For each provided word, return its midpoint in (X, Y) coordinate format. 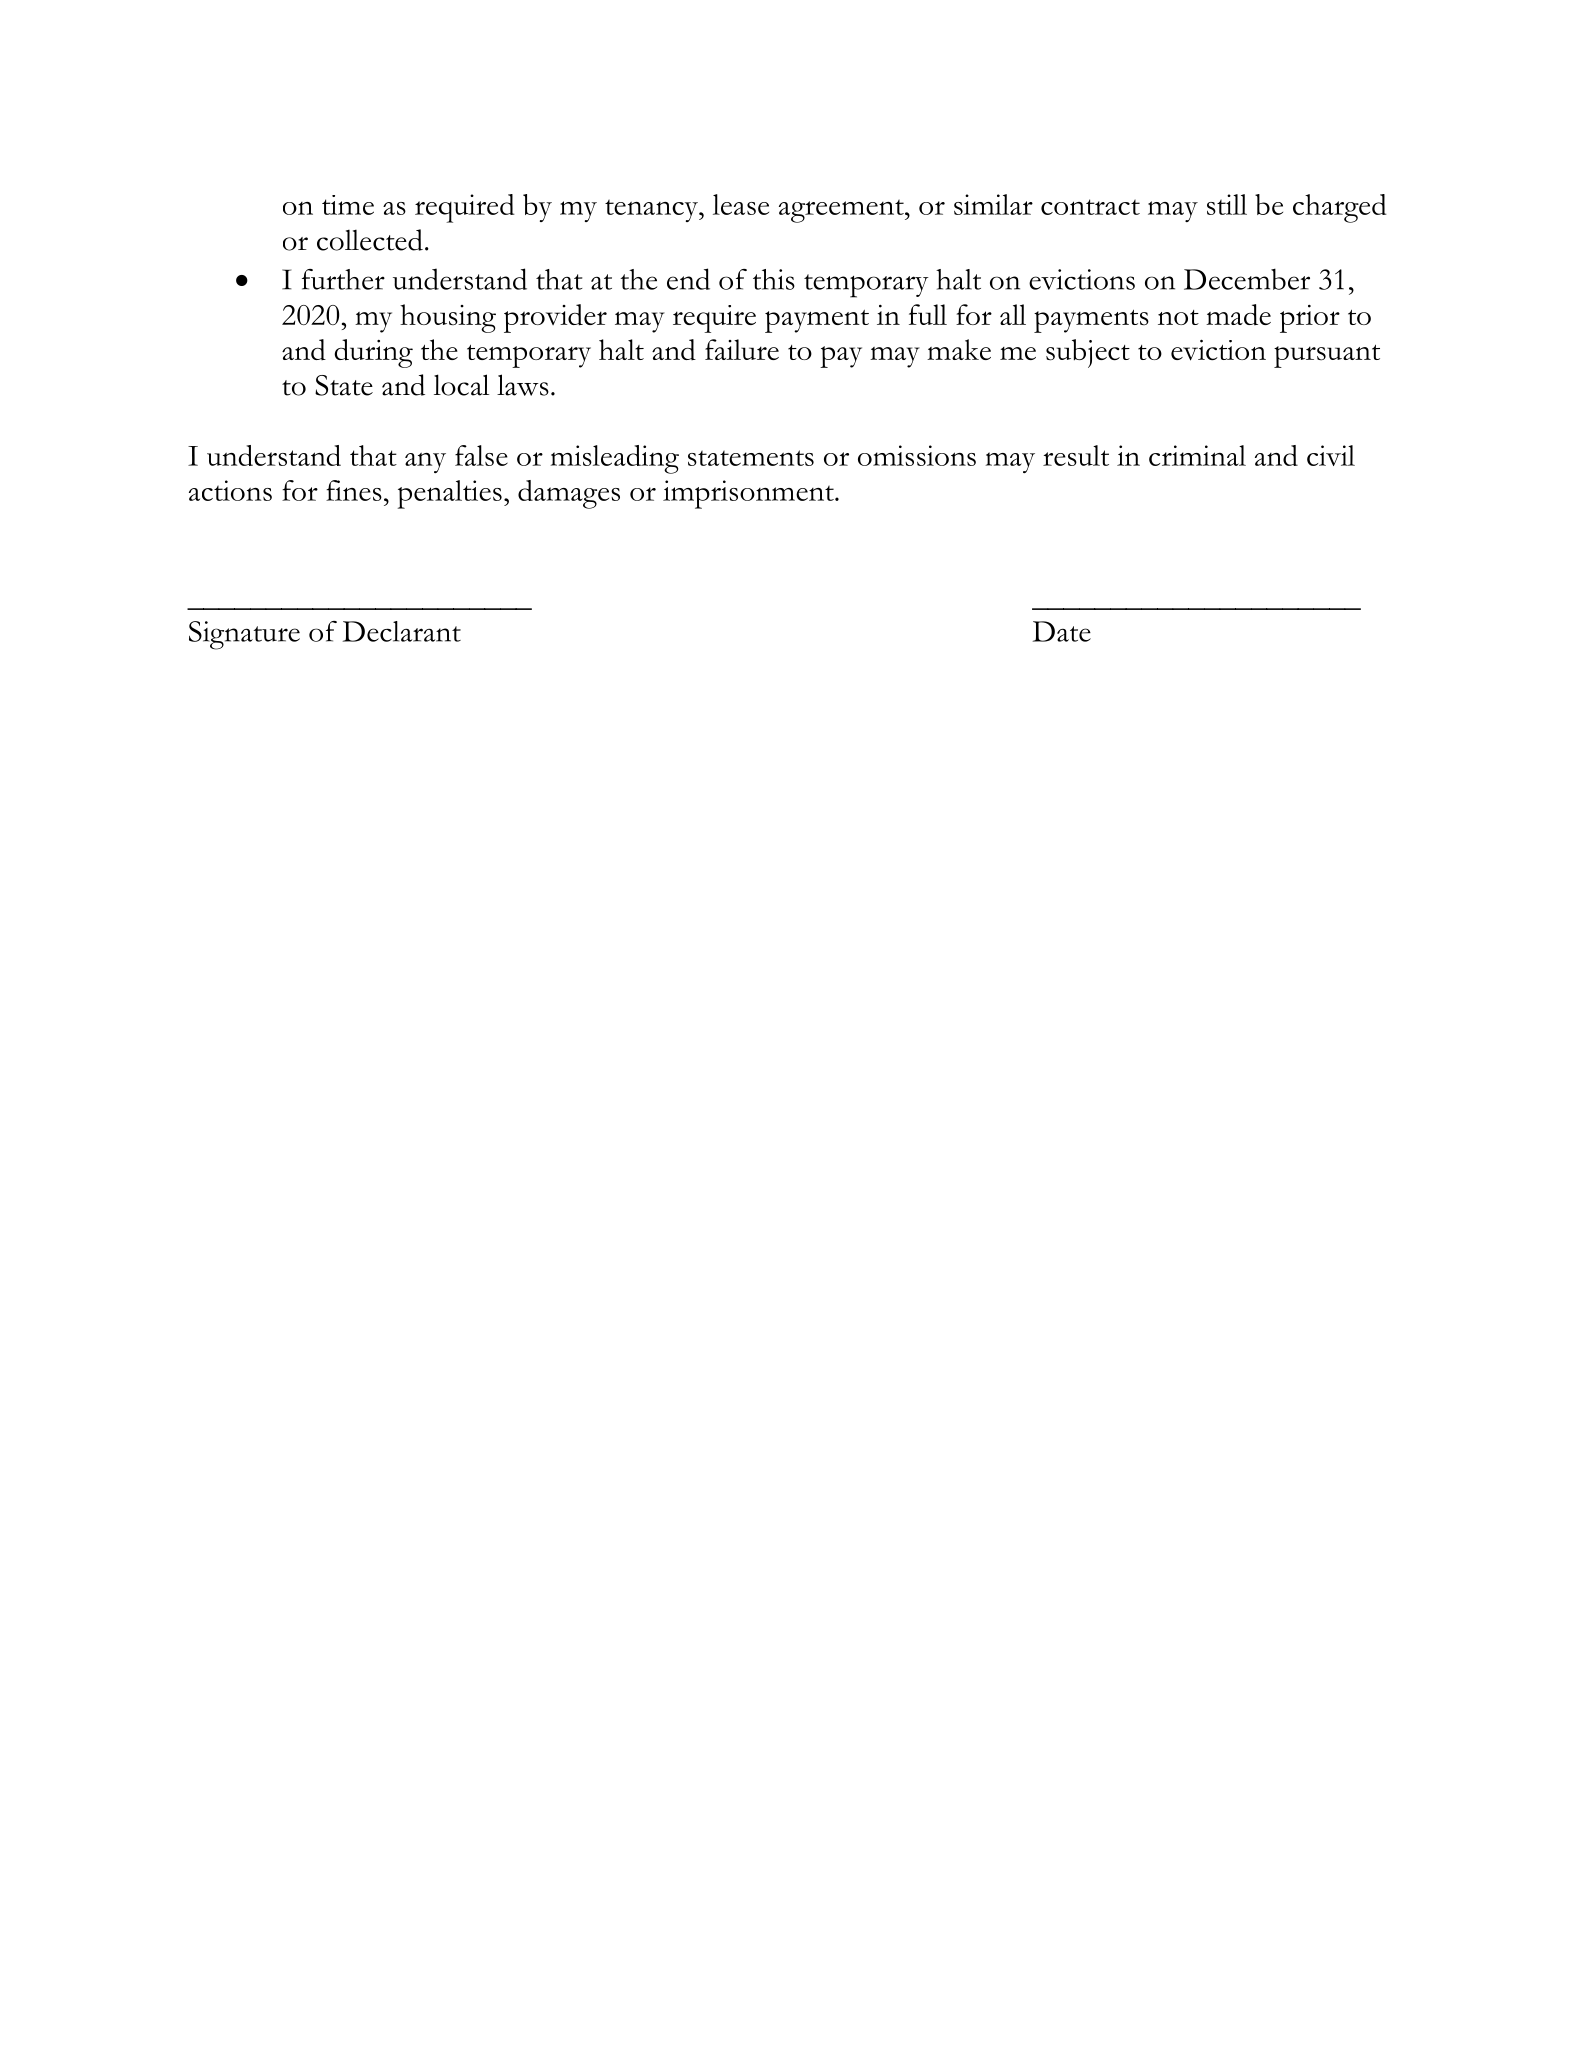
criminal (1197, 455)
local (461, 385)
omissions (917, 455)
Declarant (402, 631)
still (1227, 204)
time (348, 205)
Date (1062, 631)
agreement (842, 211)
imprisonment (749, 494)
